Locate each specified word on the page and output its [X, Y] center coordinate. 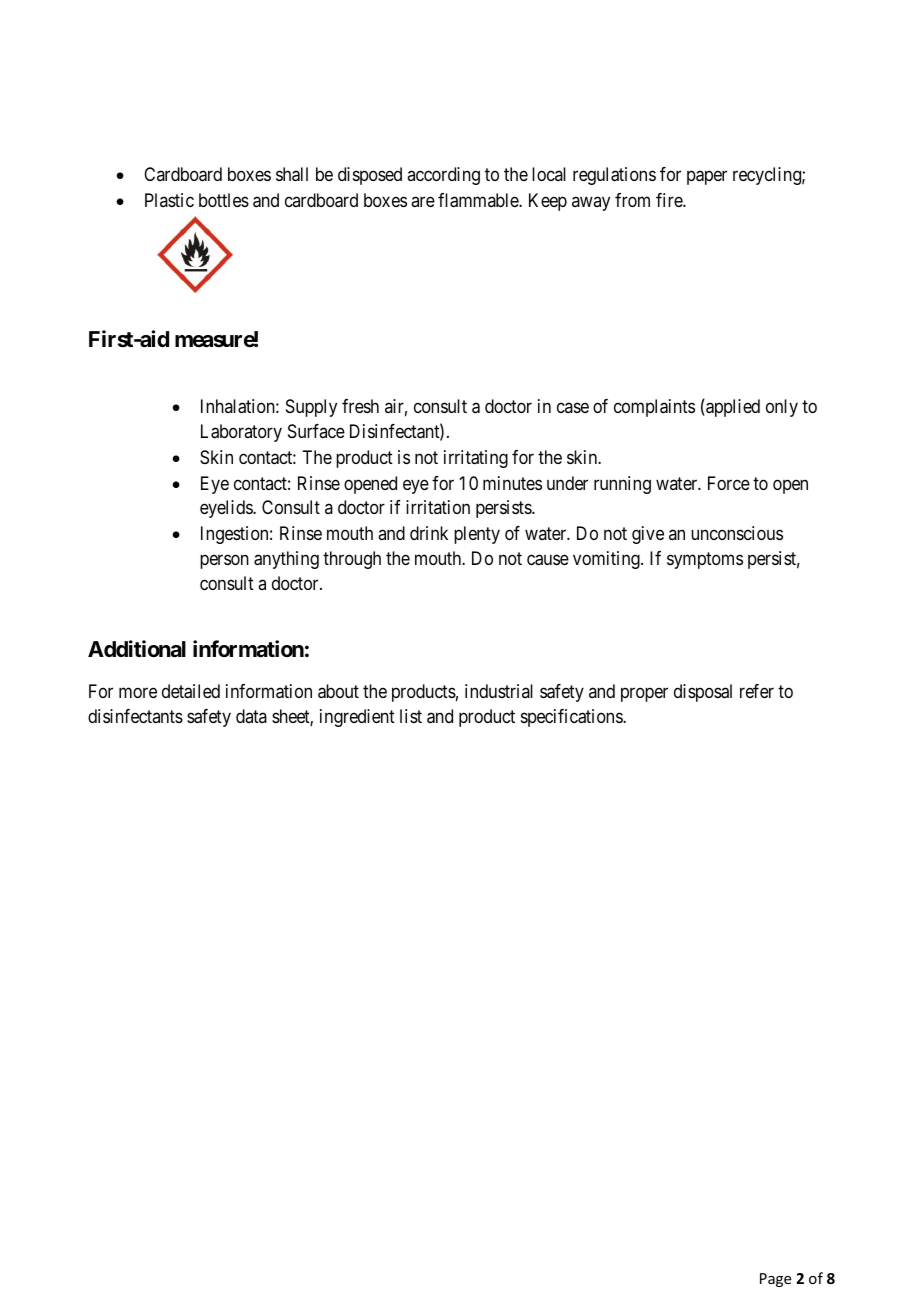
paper [707, 178]
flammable [479, 200]
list [411, 716]
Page [775, 1280]
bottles [224, 200]
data [251, 716]
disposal [703, 693]
